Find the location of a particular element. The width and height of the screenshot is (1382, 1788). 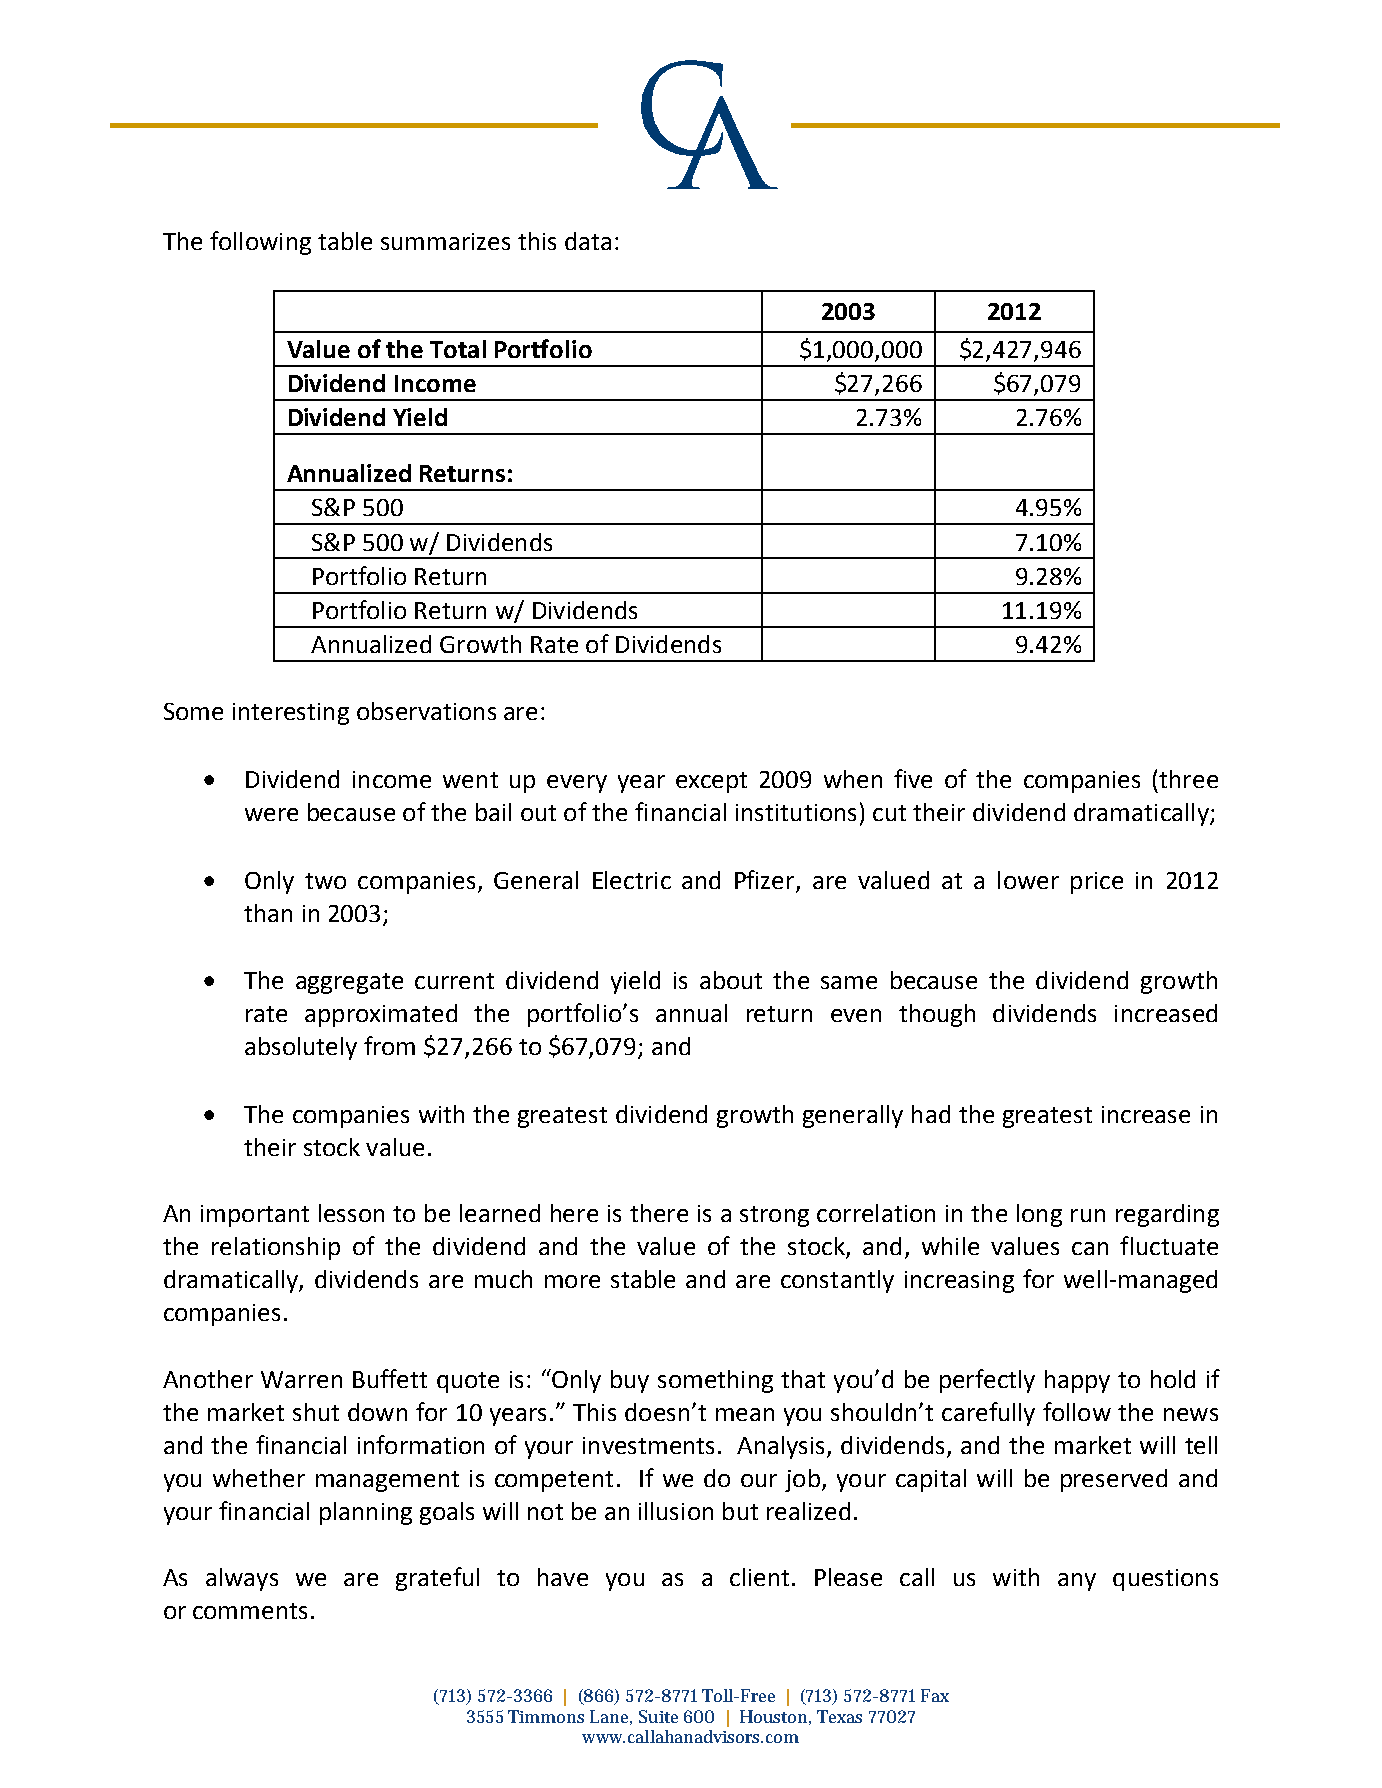

Total is located at coordinates (458, 349).
